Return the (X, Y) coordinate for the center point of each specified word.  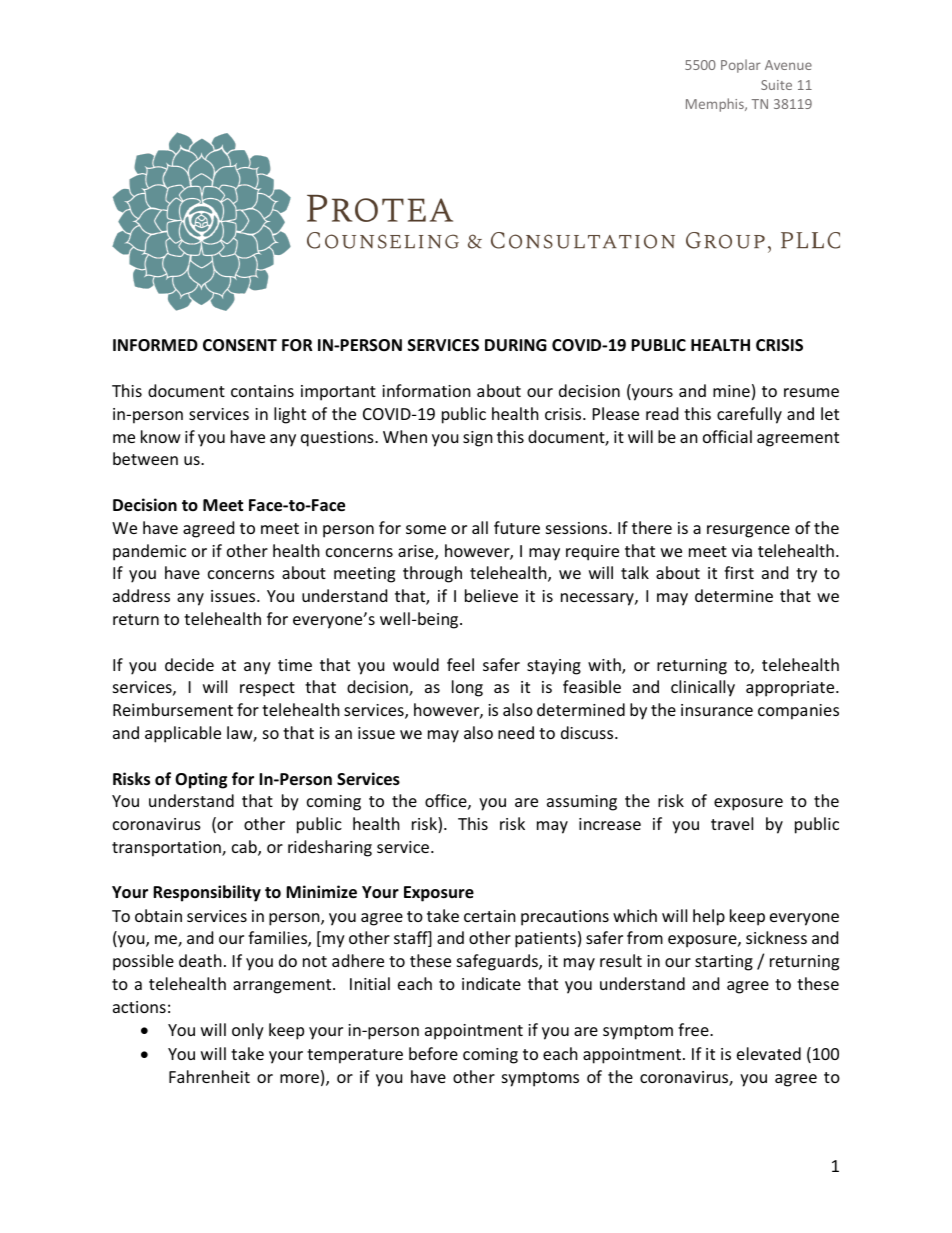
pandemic (149, 552)
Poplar (741, 66)
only (248, 1031)
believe (491, 595)
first (739, 572)
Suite (776, 85)
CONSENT (240, 345)
